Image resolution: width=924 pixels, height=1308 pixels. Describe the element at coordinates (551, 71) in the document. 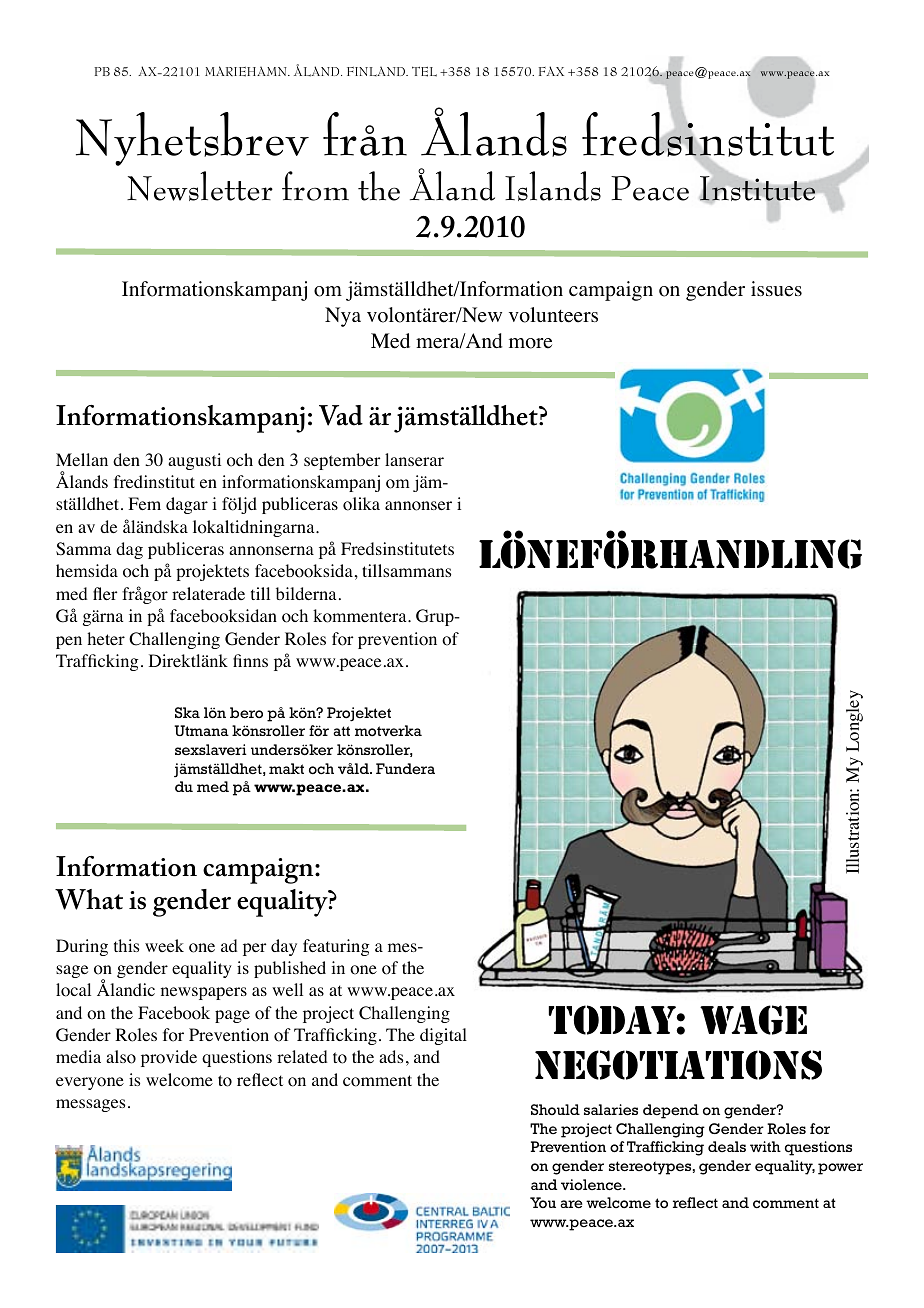

I see `FAX` at that location.
